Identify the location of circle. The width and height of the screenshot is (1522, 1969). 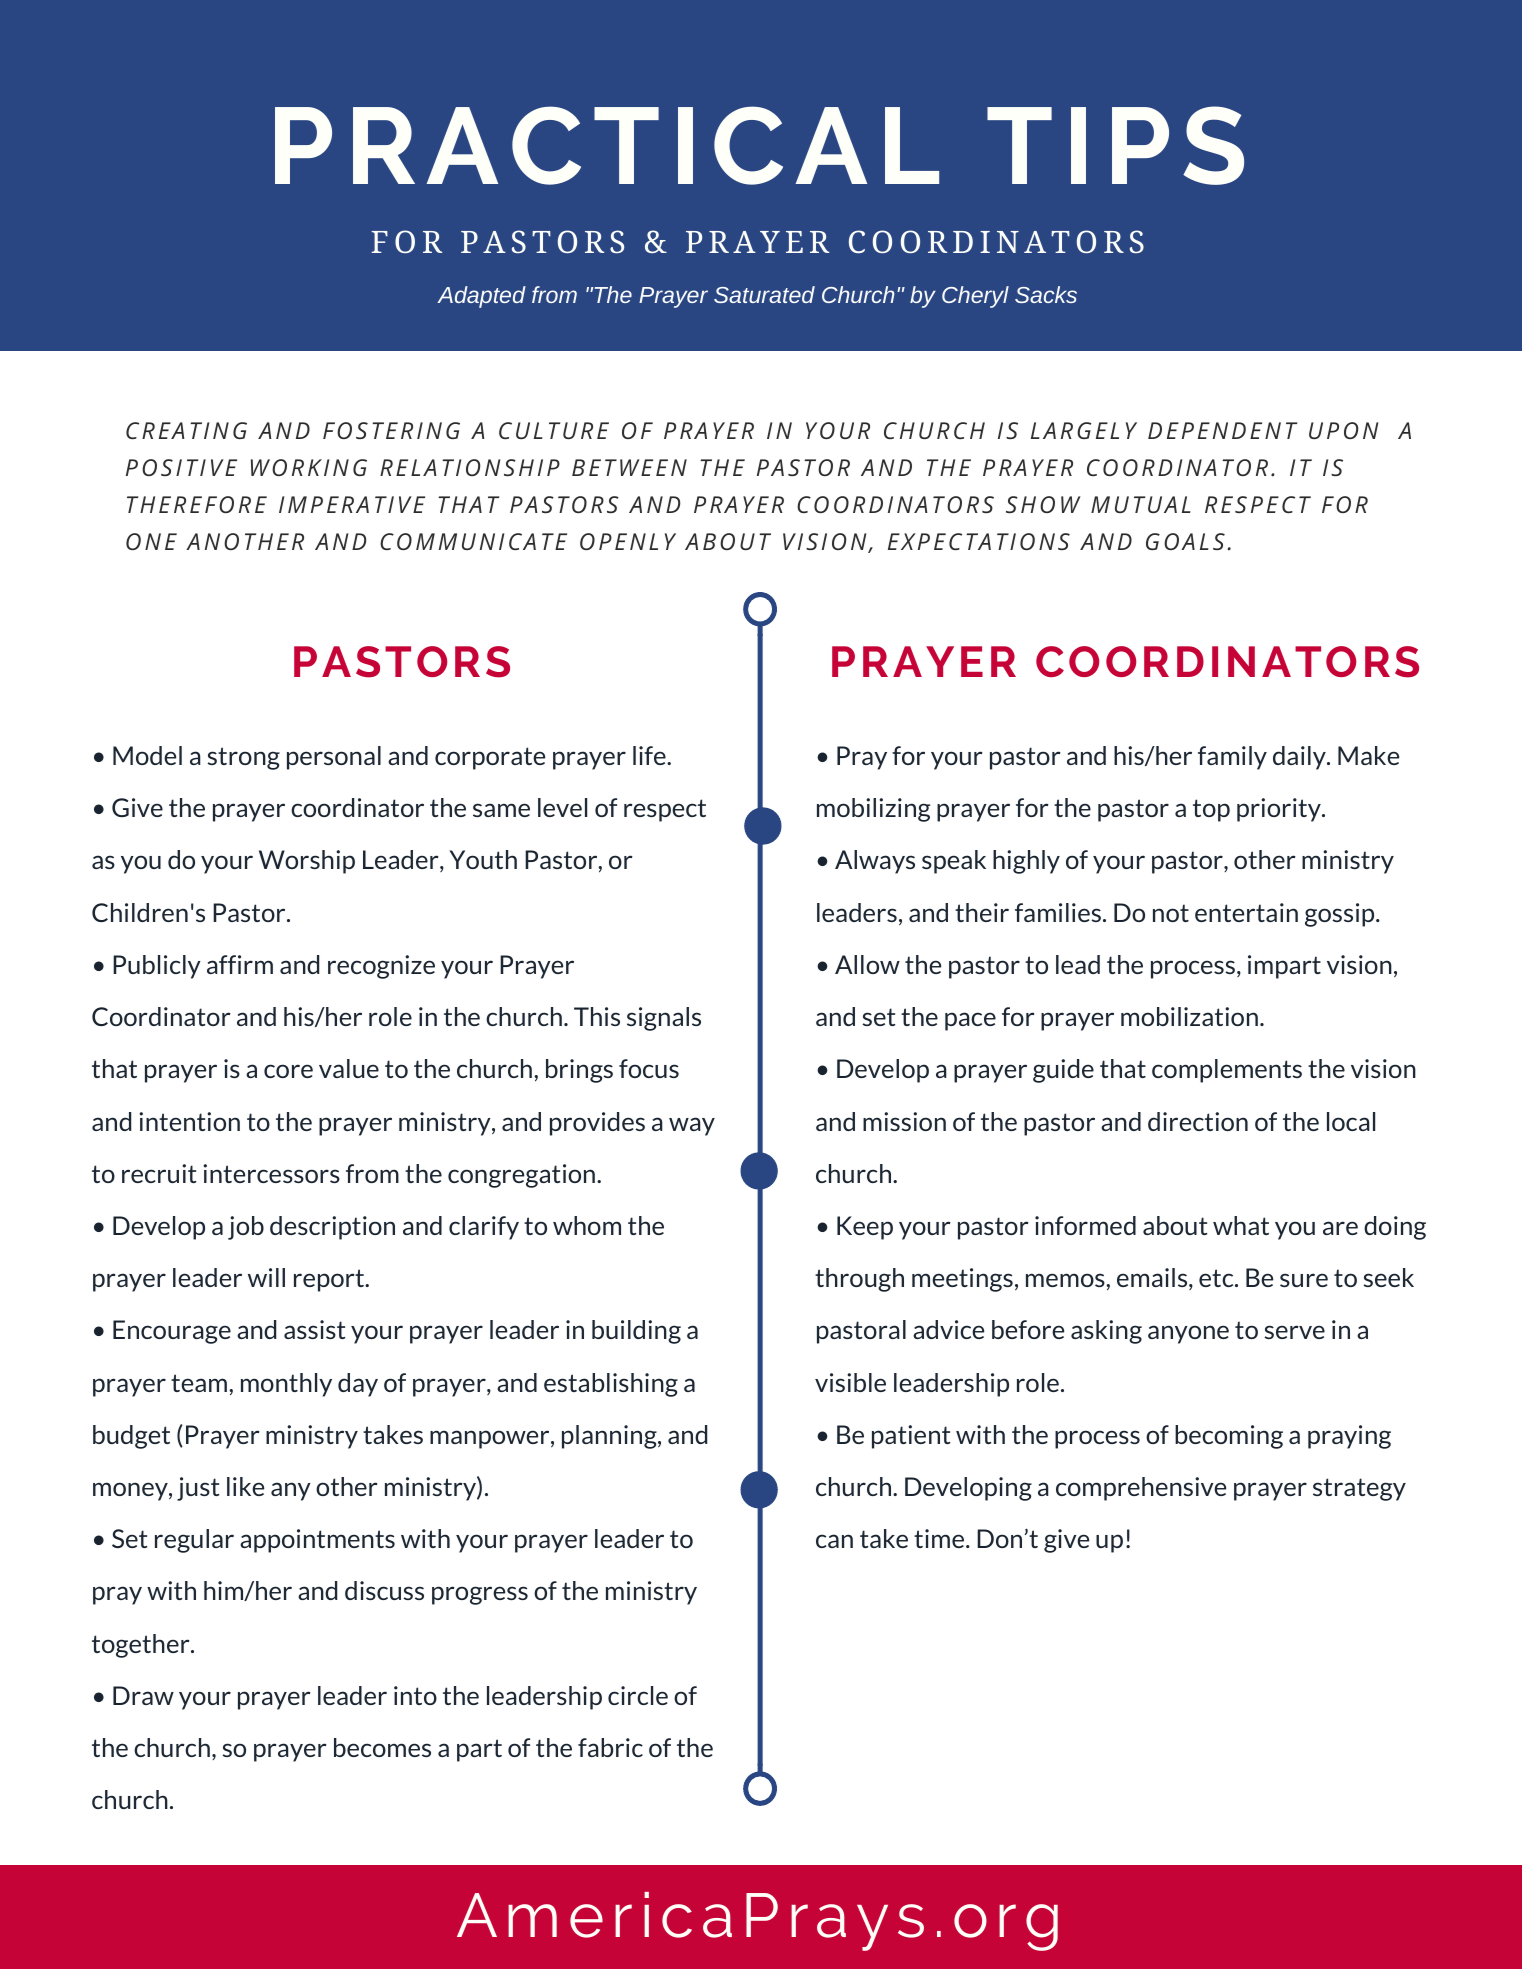
(638, 1695).
